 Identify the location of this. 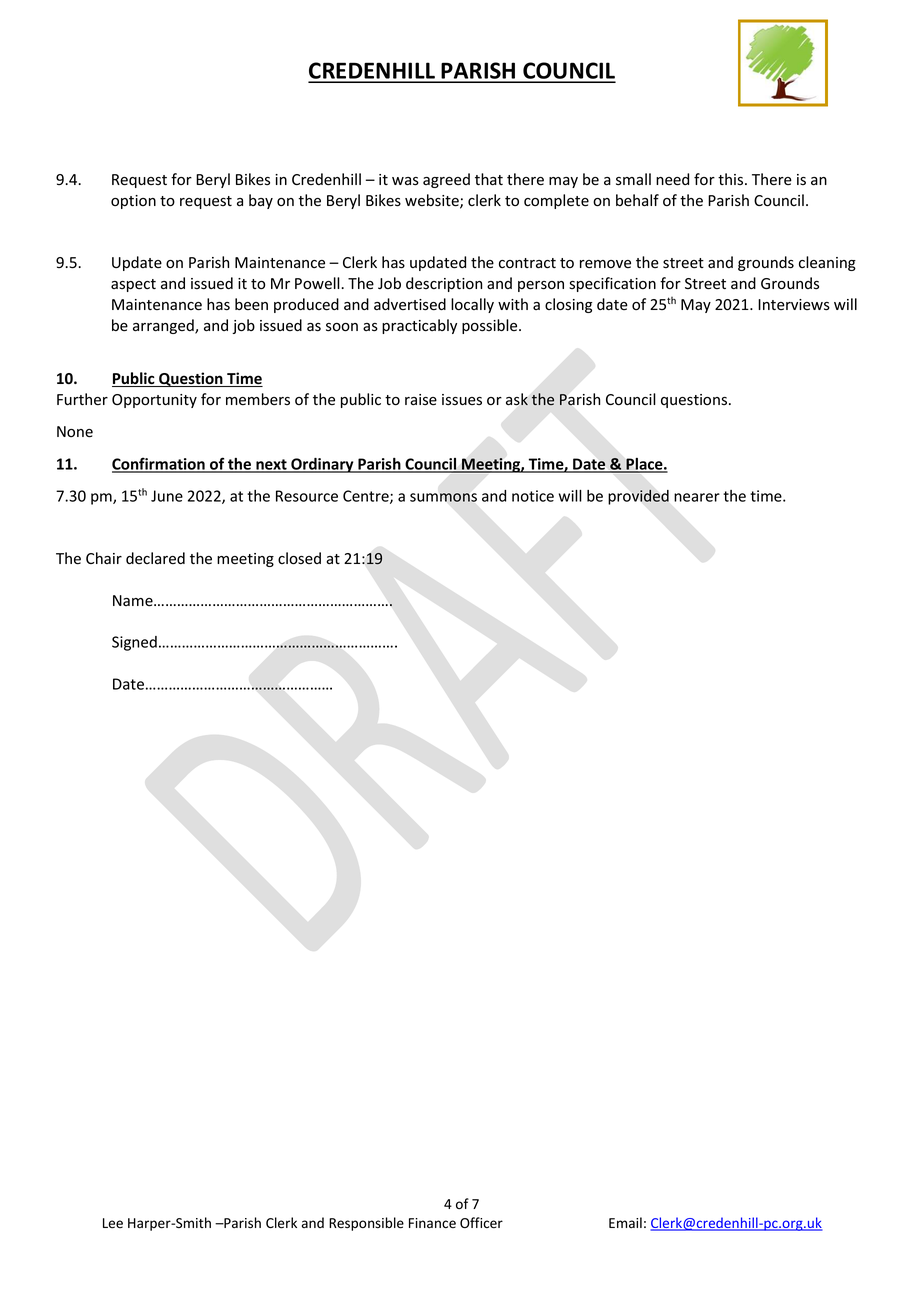
(732, 179).
